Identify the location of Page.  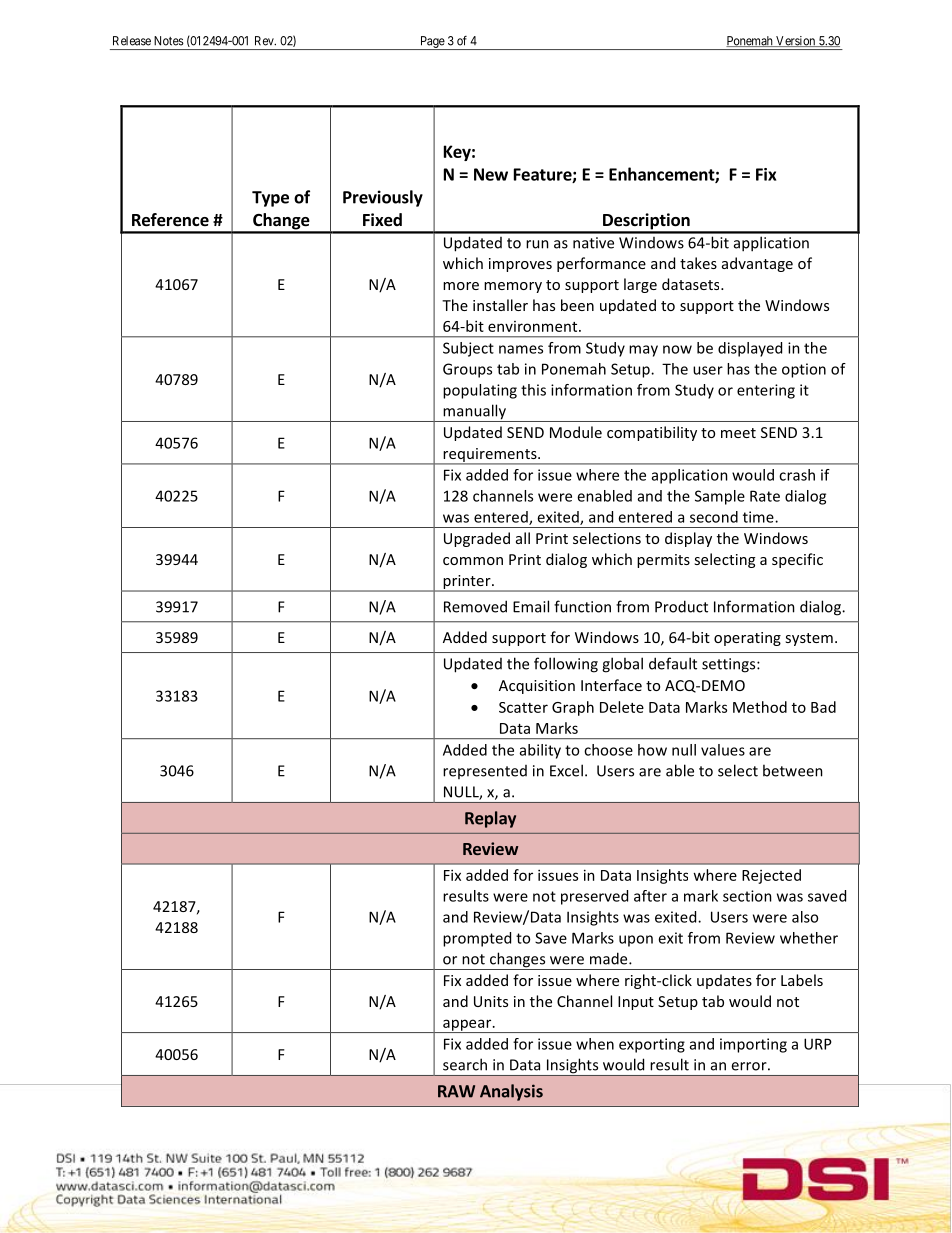
(432, 43).
